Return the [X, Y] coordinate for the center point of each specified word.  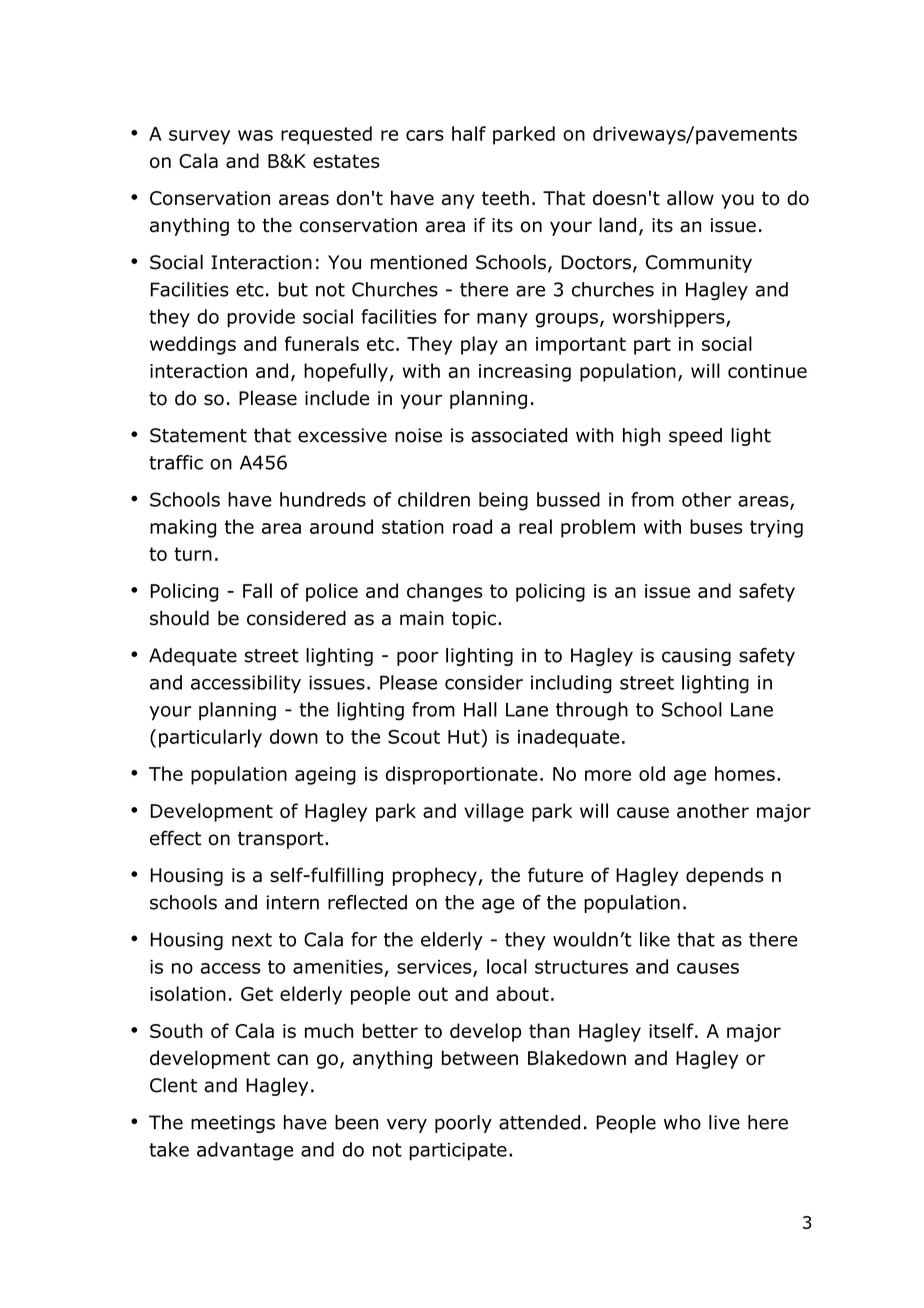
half [469, 133]
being [503, 501]
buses [716, 526]
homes [745, 773]
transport [282, 840]
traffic [176, 462]
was [255, 135]
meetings [233, 1124]
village [494, 812]
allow [690, 198]
